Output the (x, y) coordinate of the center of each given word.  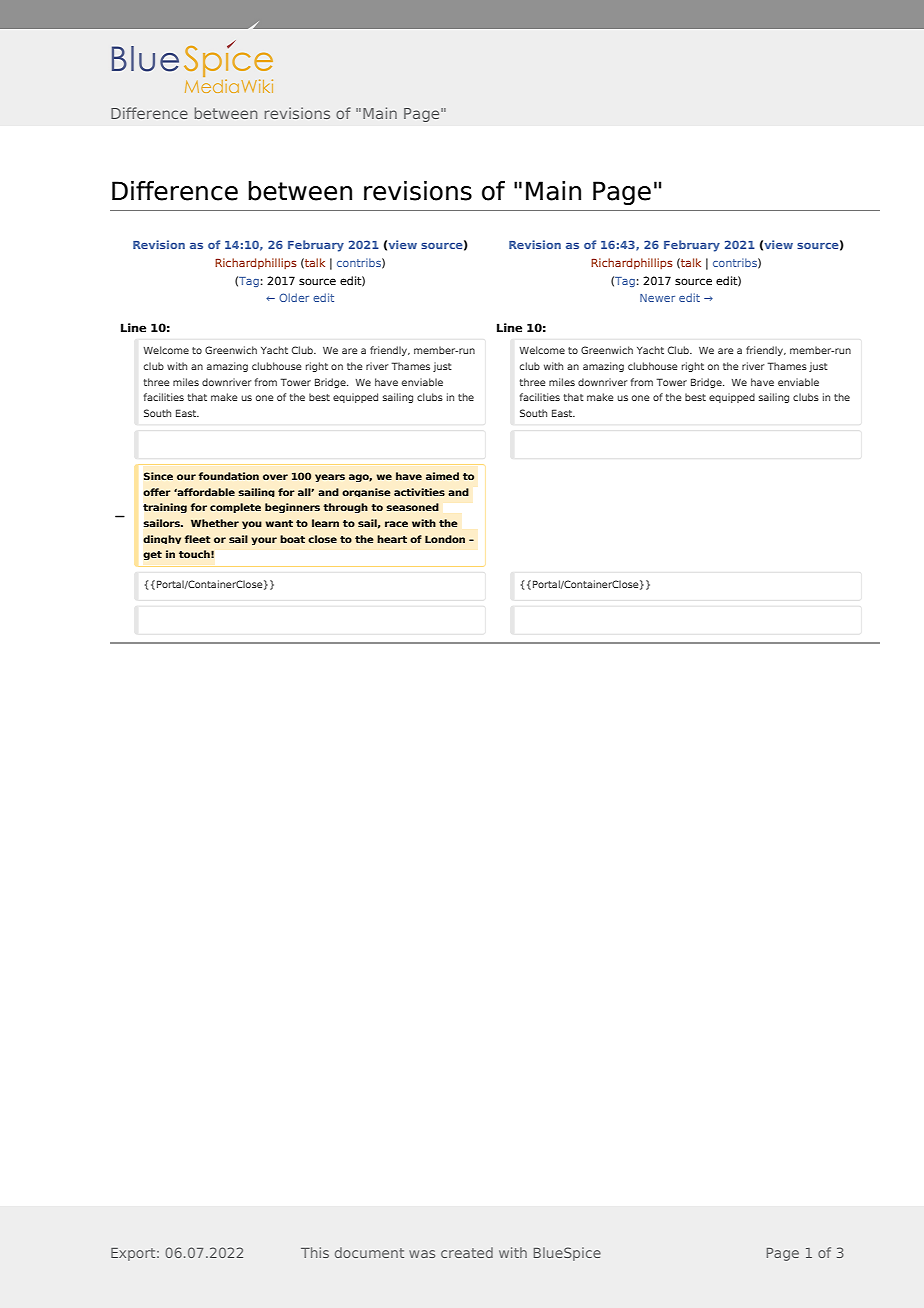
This (315, 1252)
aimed (442, 476)
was (422, 1254)
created (467, 1252)
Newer (657, 298)
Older (294, 297)
